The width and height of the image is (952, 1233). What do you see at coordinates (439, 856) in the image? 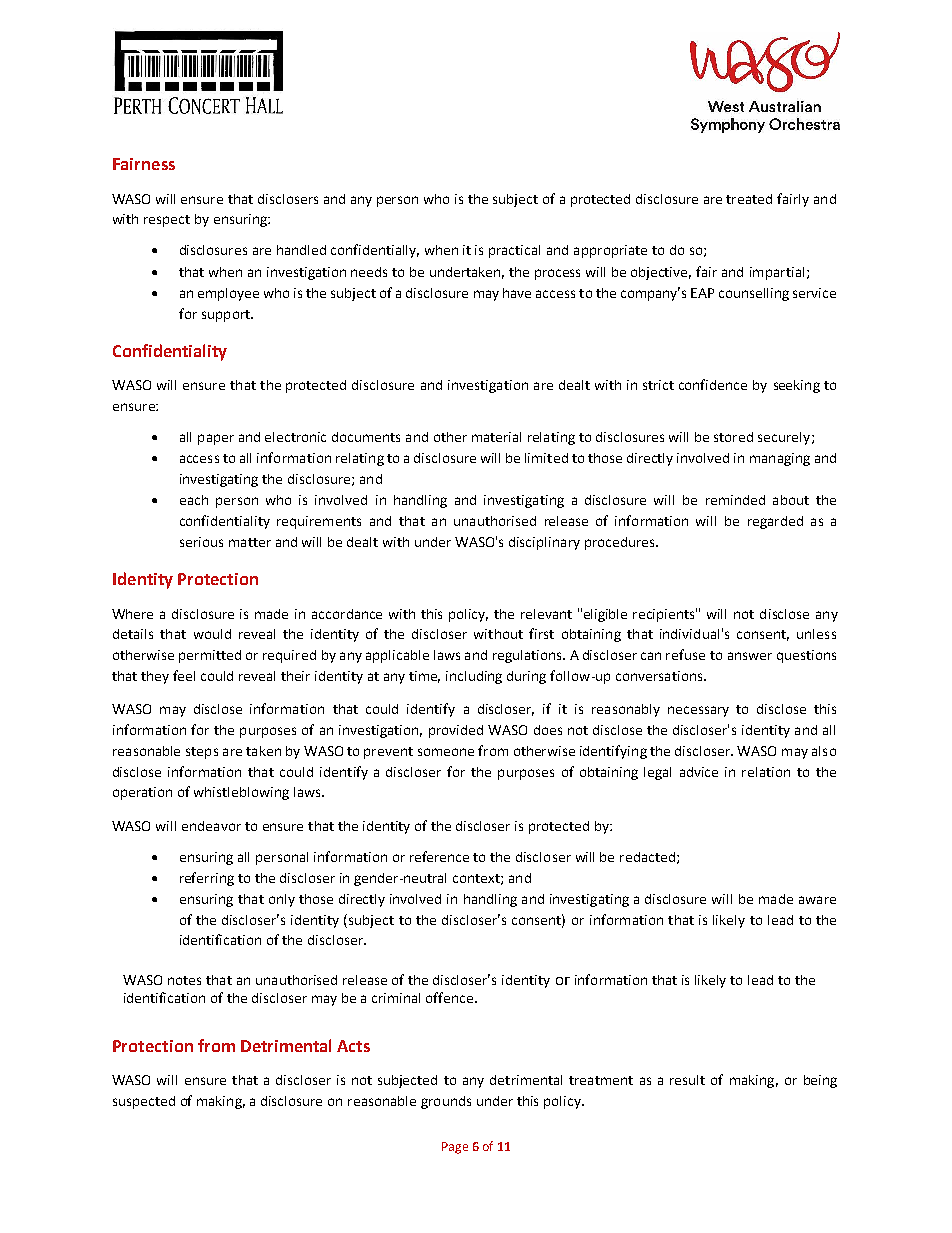
I see `reference` at bounding box center [439, 856].
